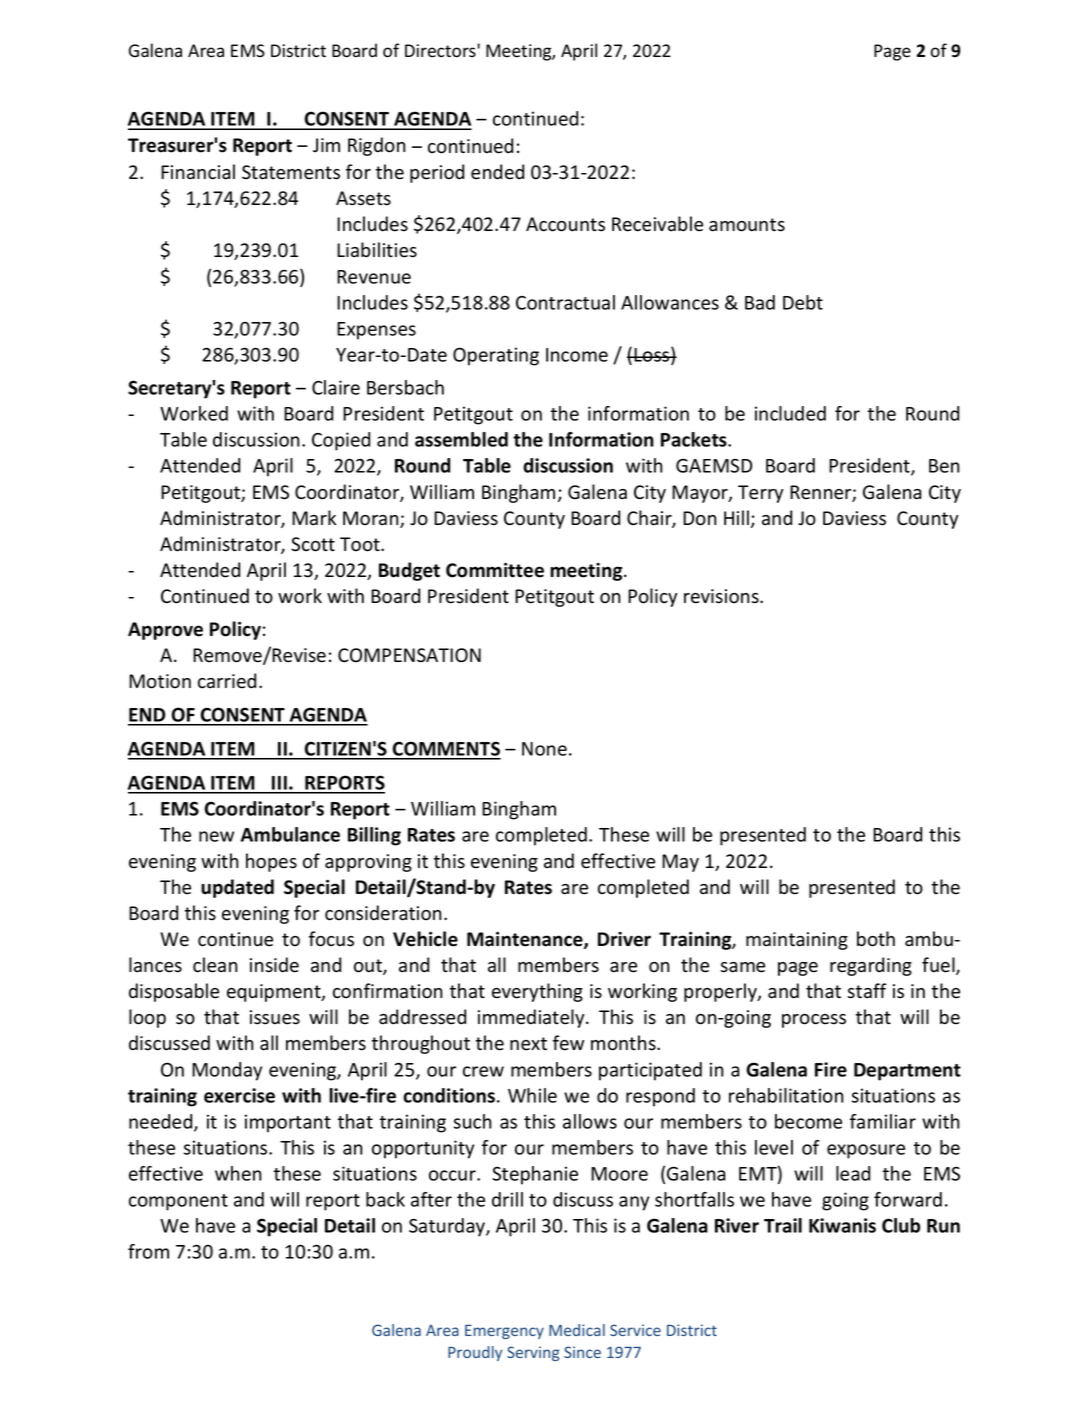  Describe the element at coordinates (227, 681) in the screenshot. I see `carried` at that location.
